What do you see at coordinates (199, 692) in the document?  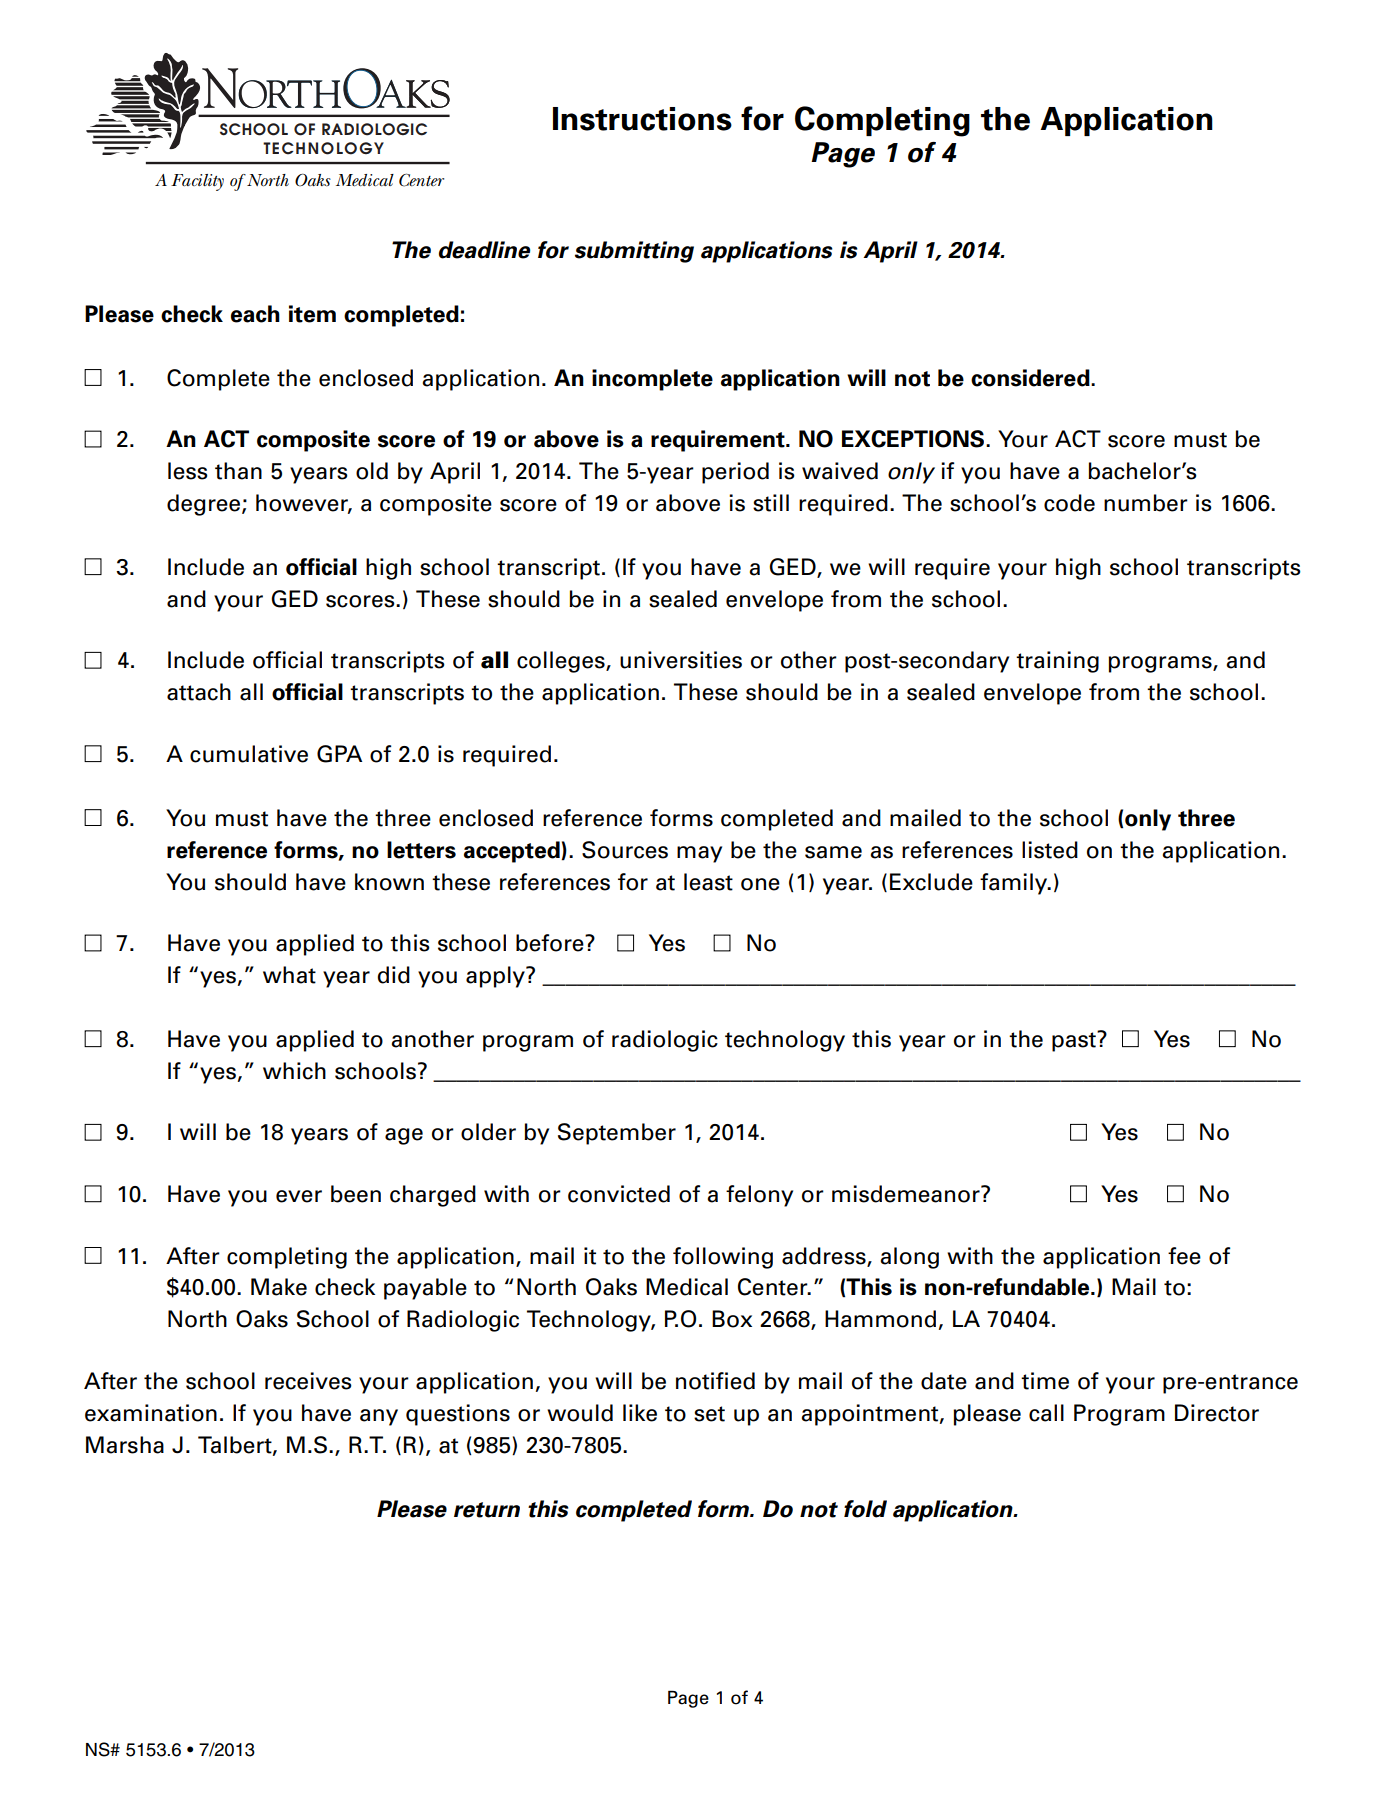 I see `attach` at bounding box center [199, 692].
